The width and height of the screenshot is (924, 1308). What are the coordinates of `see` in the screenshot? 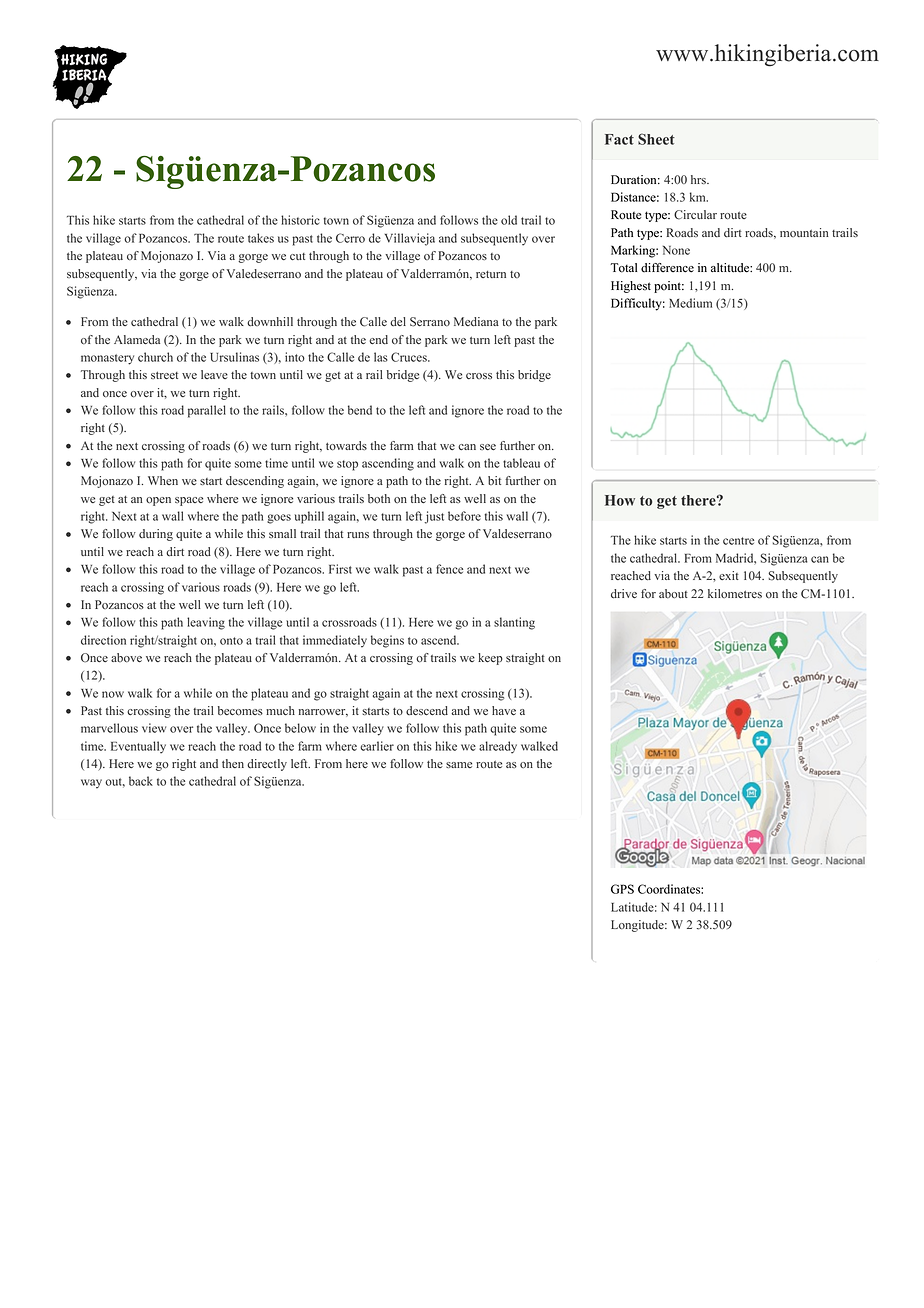 It's located at (488, 447).
